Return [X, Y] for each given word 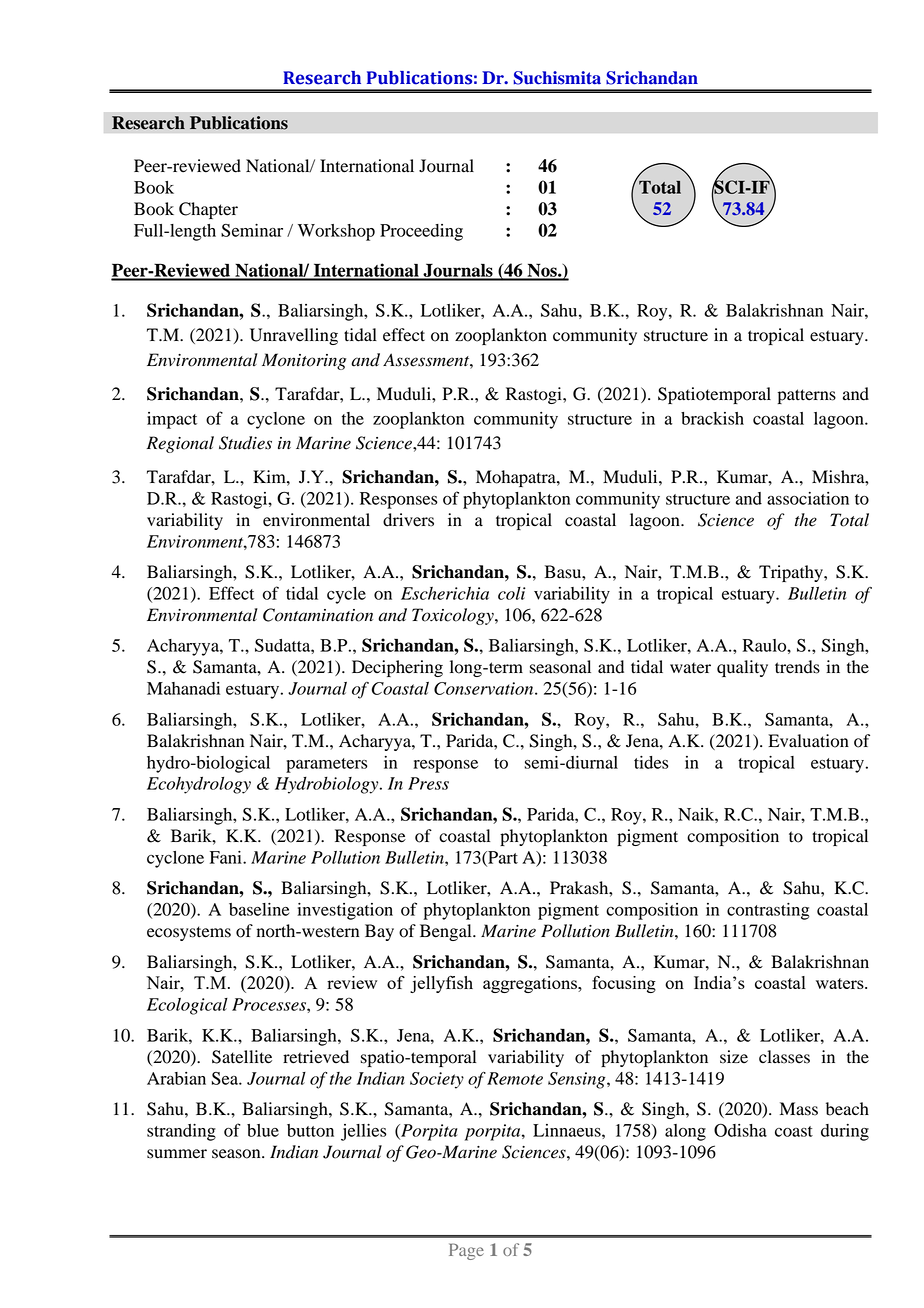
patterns [807, 396]
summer [177, 1154]
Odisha [740, 1130]
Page [466, 1251]
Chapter [208, 210]
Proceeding [421, 232]
